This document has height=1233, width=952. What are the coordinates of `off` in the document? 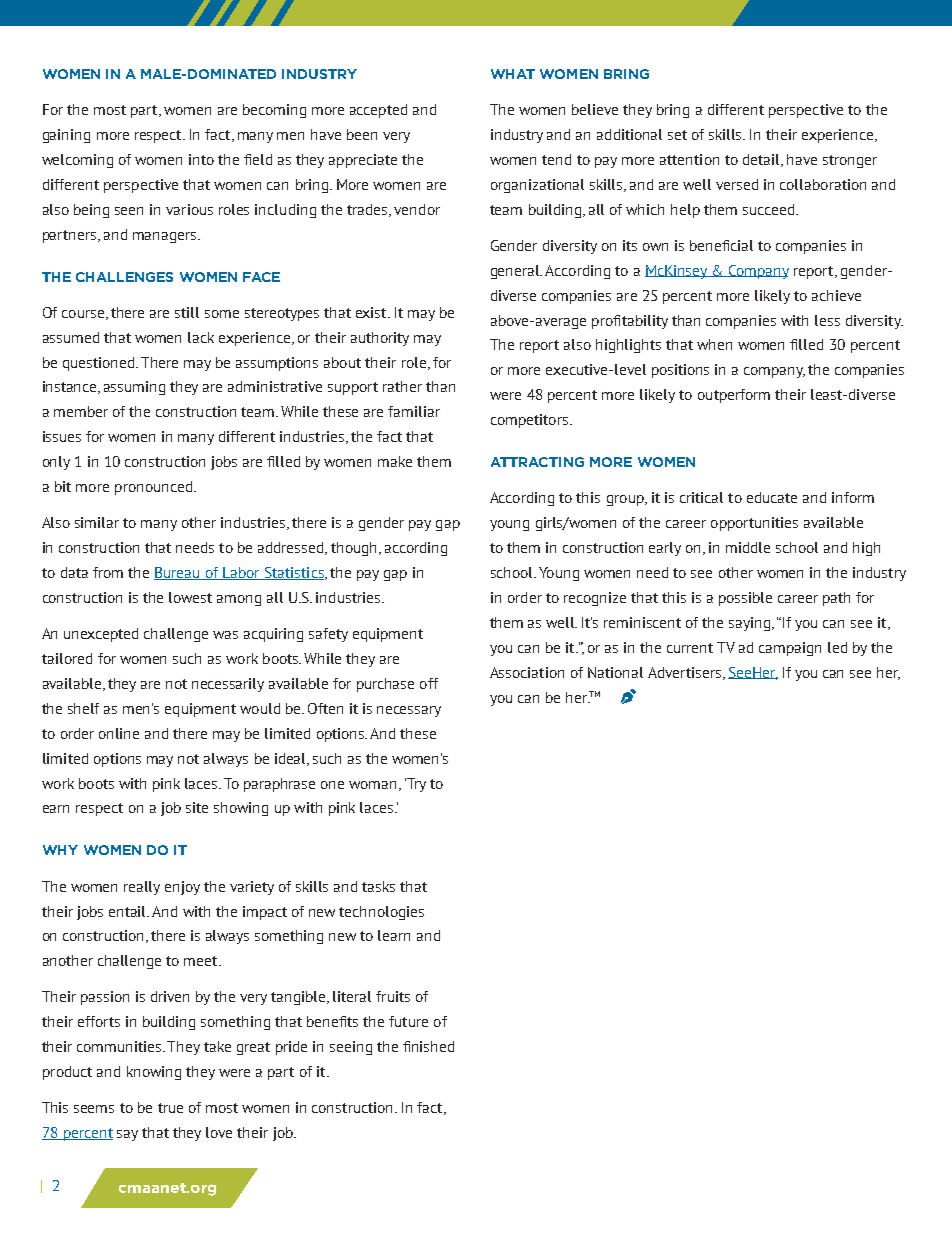 It's located at (429, 683).
